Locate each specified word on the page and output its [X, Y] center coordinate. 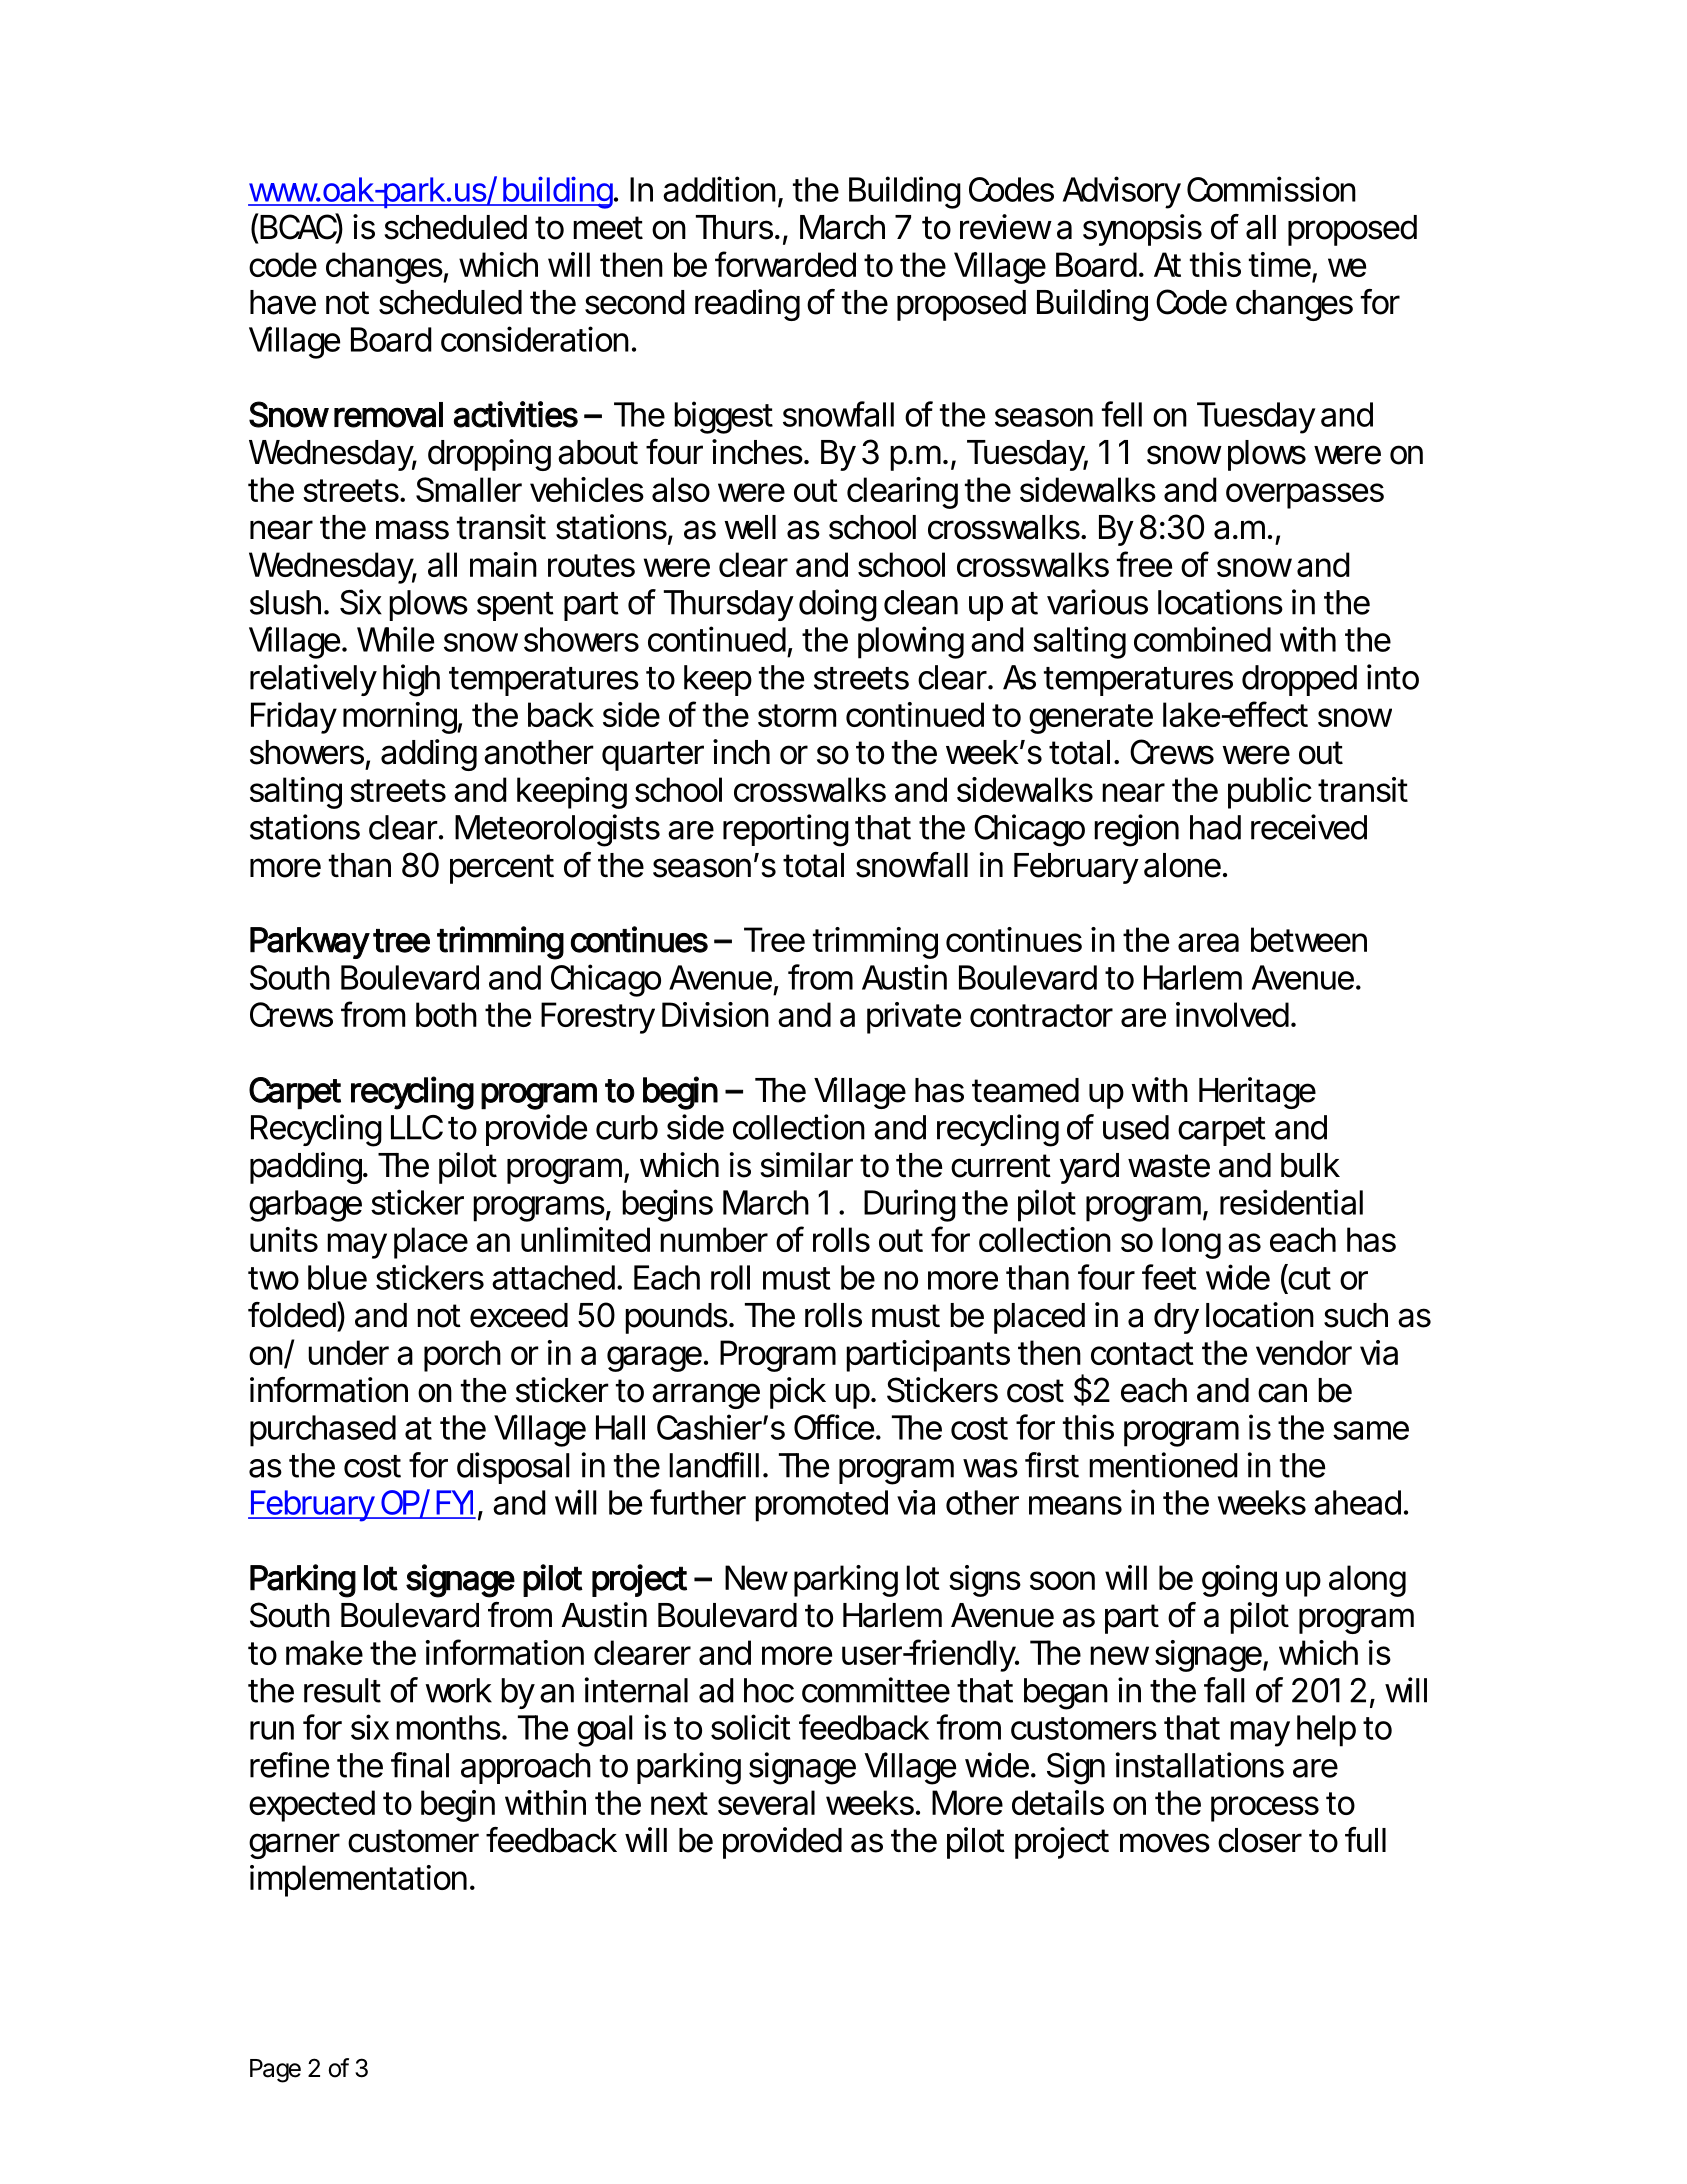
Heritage [1257, 1093]
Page [275, 2071]
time [1280, 264]
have [283, 302]
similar [807, 1165]
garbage [305, 1206]
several [766, 1802]
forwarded [785, 264]
